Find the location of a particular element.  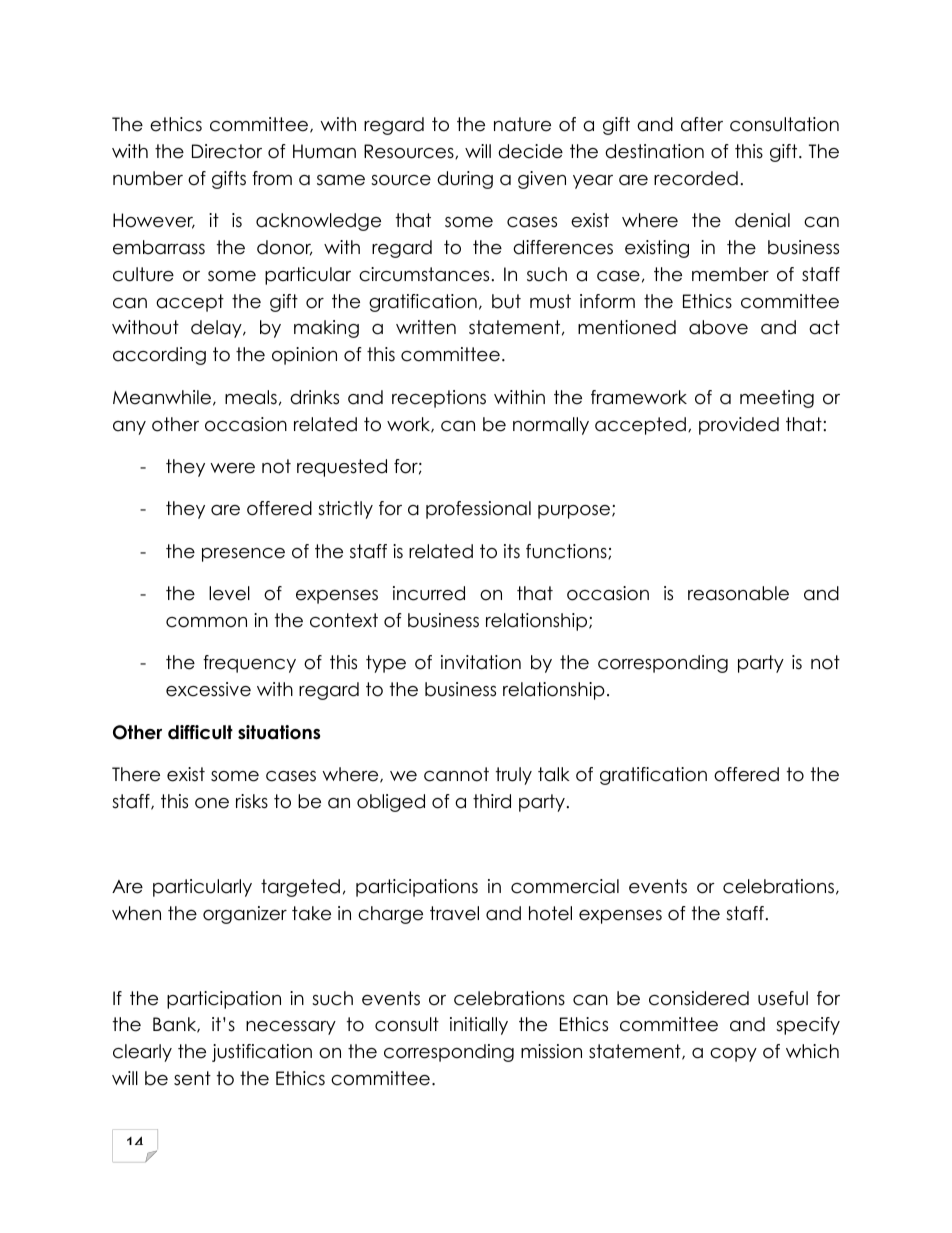

level is located at coordinates (229, 593).
